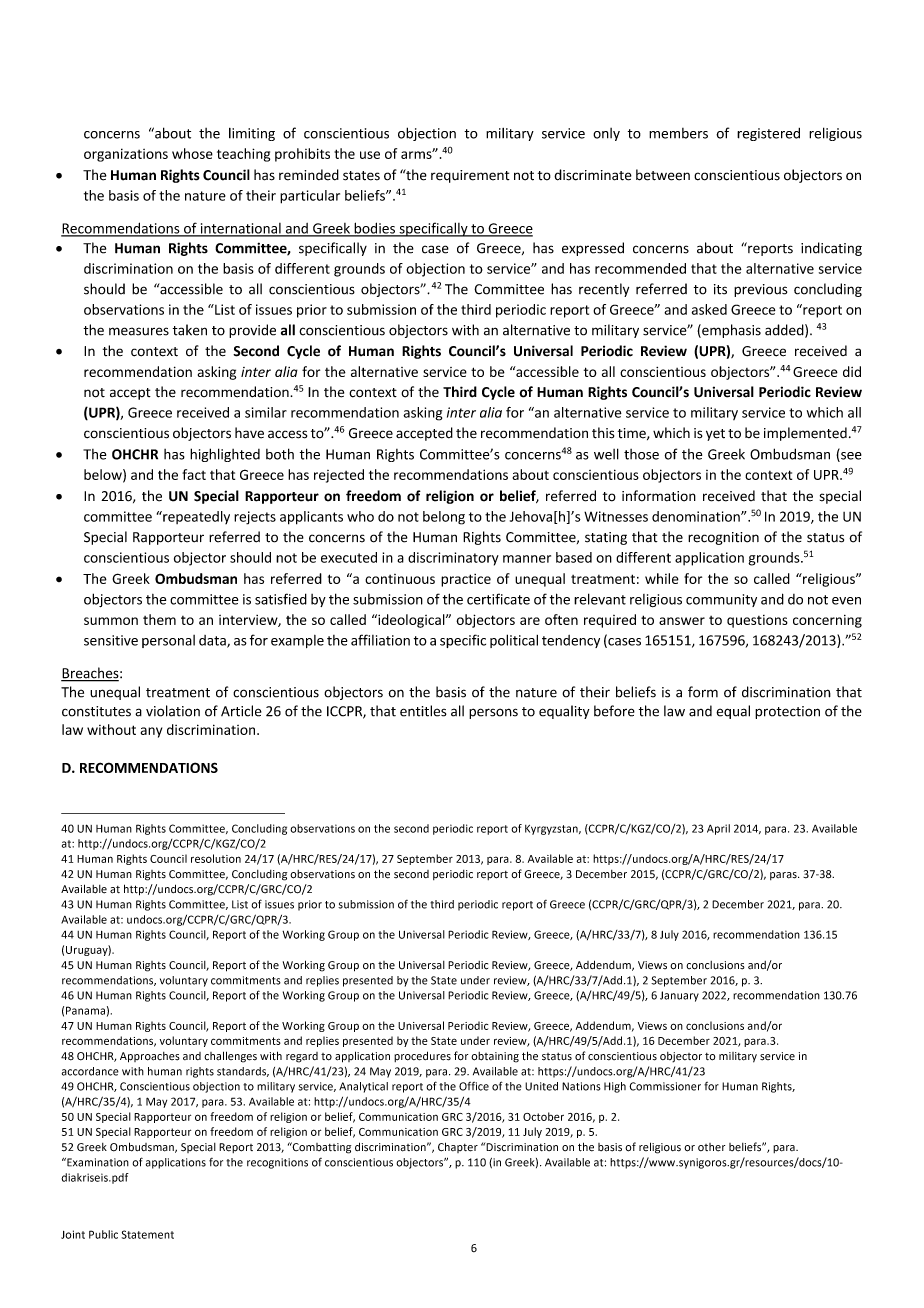  I want to click on registered, so click(768, 134).
